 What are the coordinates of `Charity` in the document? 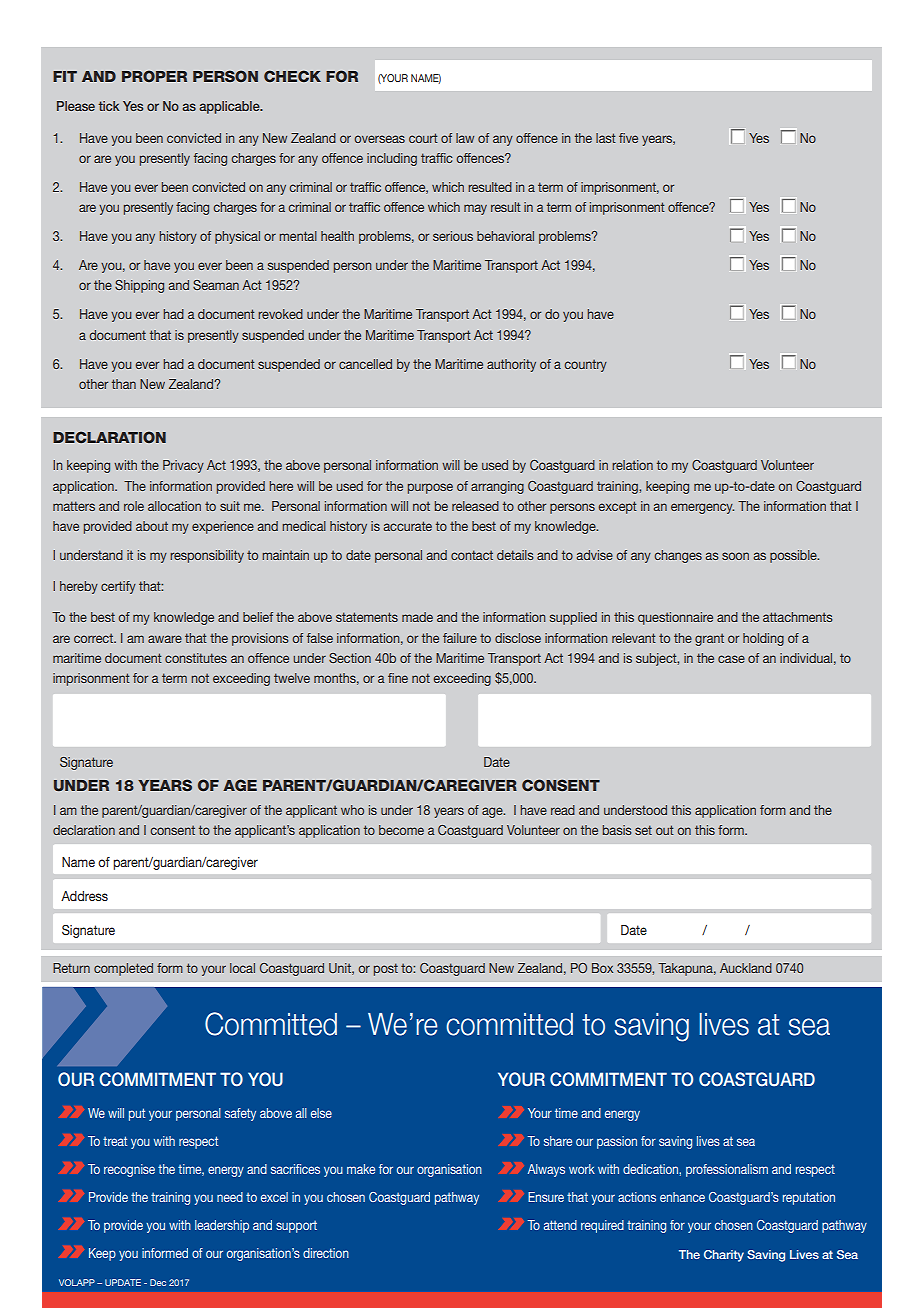 It's located at (724, 1256).
